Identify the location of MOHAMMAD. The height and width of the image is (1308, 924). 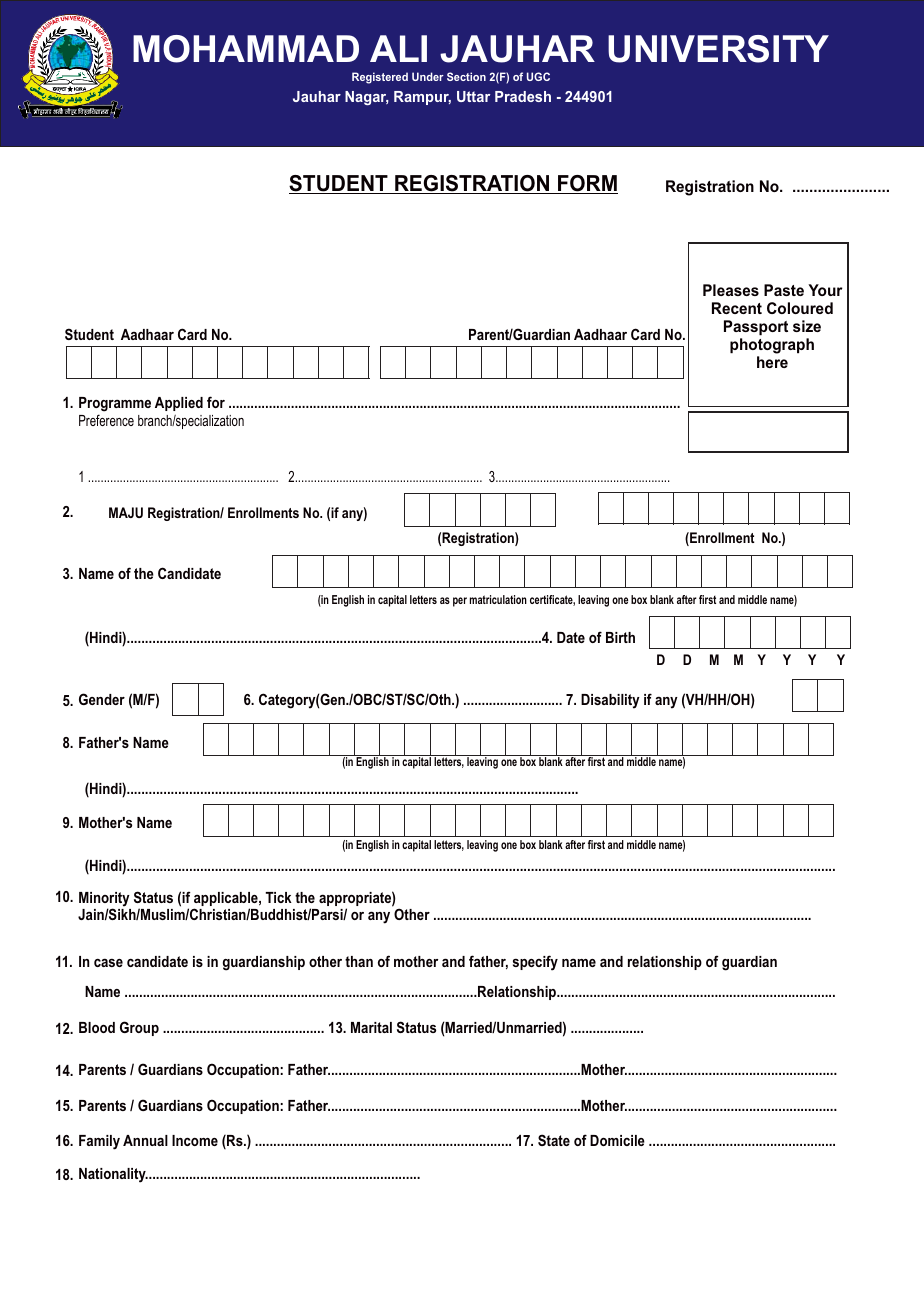
(246, 49).
